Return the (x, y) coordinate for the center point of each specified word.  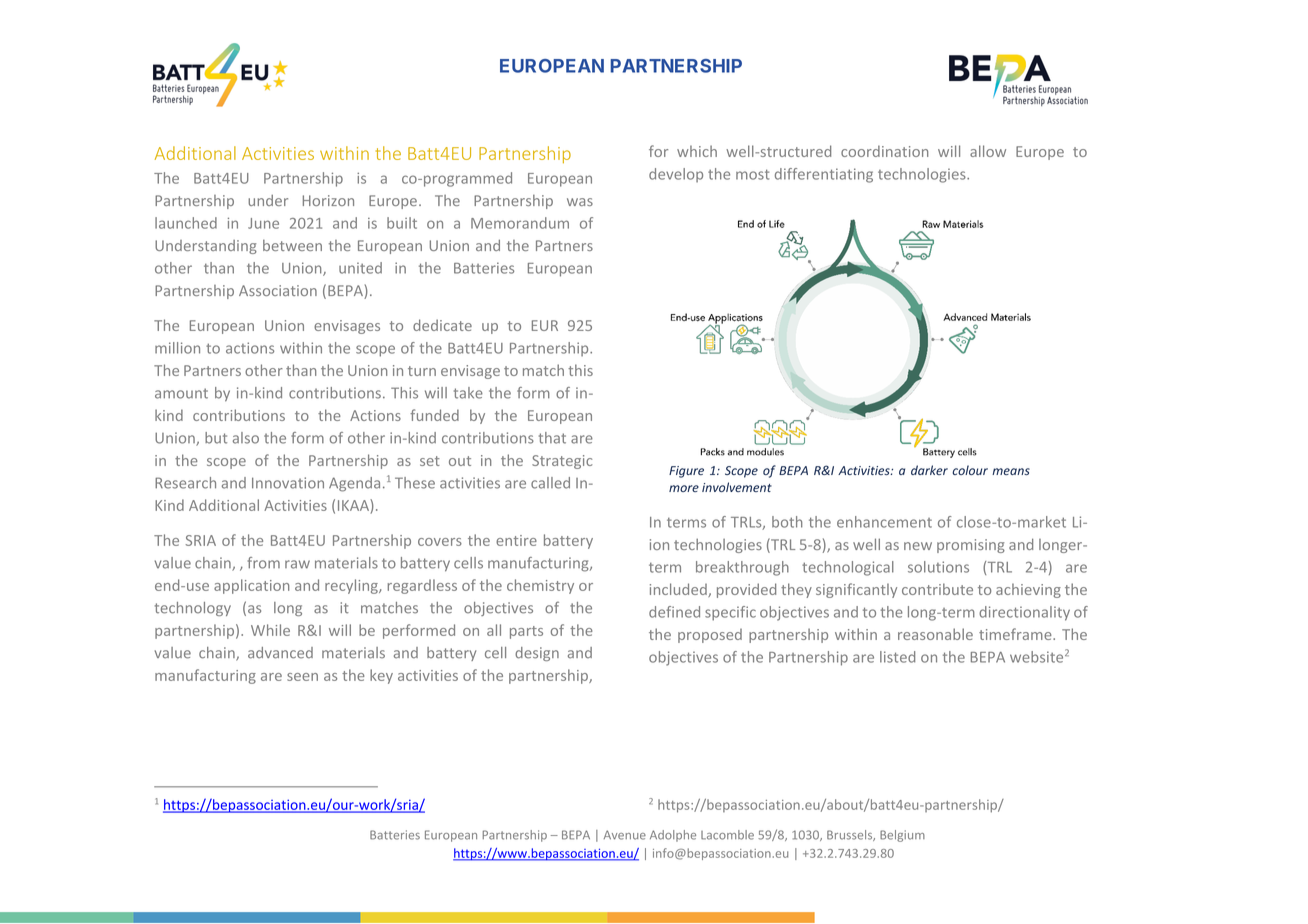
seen (302, 677)
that (552, 438)
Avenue (625, 835)
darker (929, 470)
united (360, 268)
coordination (884, 151)
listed (897, 657)
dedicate (442, 325)
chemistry (540, 586)
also (246, 438)
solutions (938, 567)
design (537, 654)
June (263, 223)
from (264, 563)
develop (676, 175)
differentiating (824, 175)
